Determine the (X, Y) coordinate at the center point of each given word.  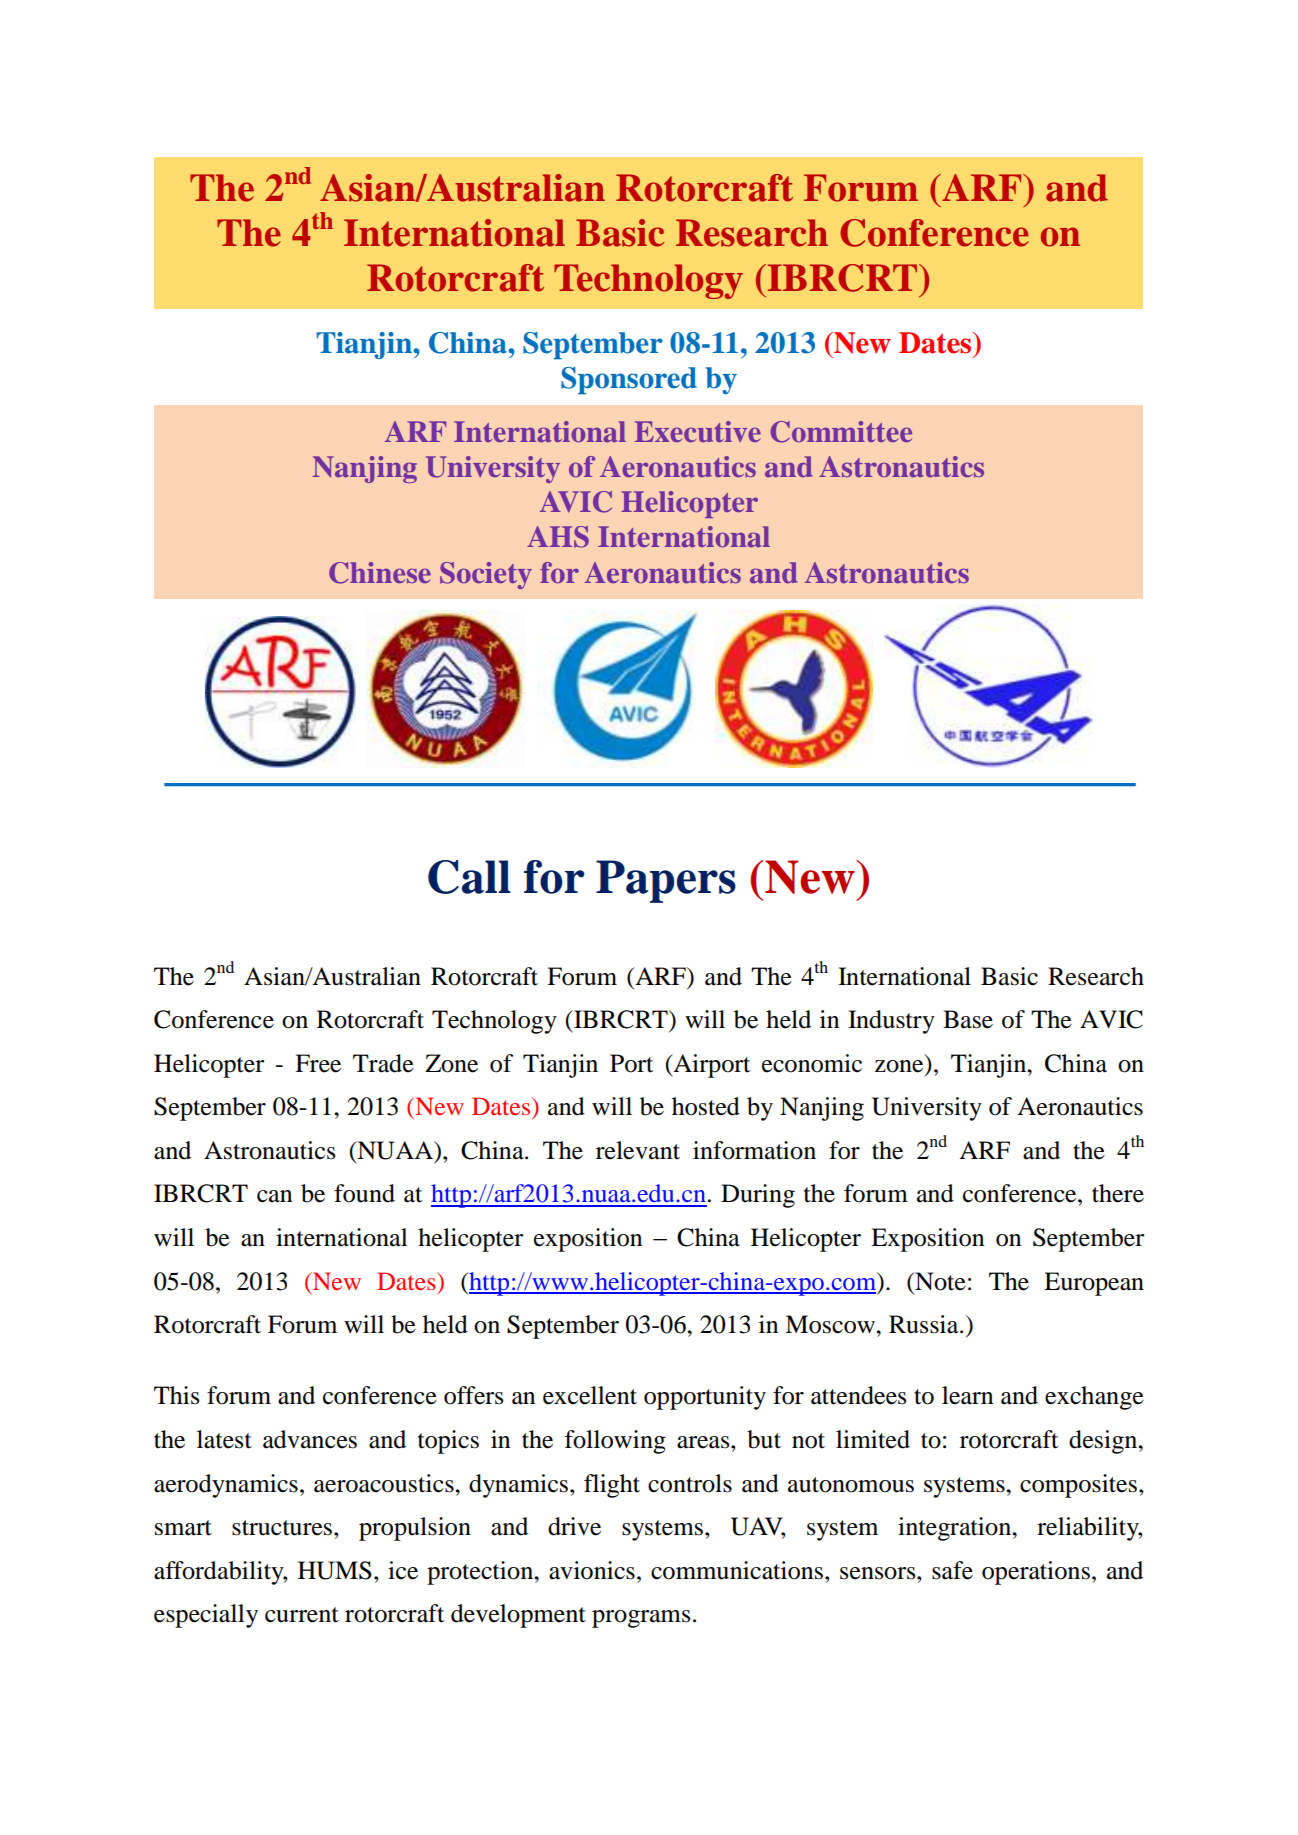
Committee (841, 432)
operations (1036, 1573)
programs (641, 1619)
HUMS (335, 1570)
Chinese (380, 573)
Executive (698, 431)
